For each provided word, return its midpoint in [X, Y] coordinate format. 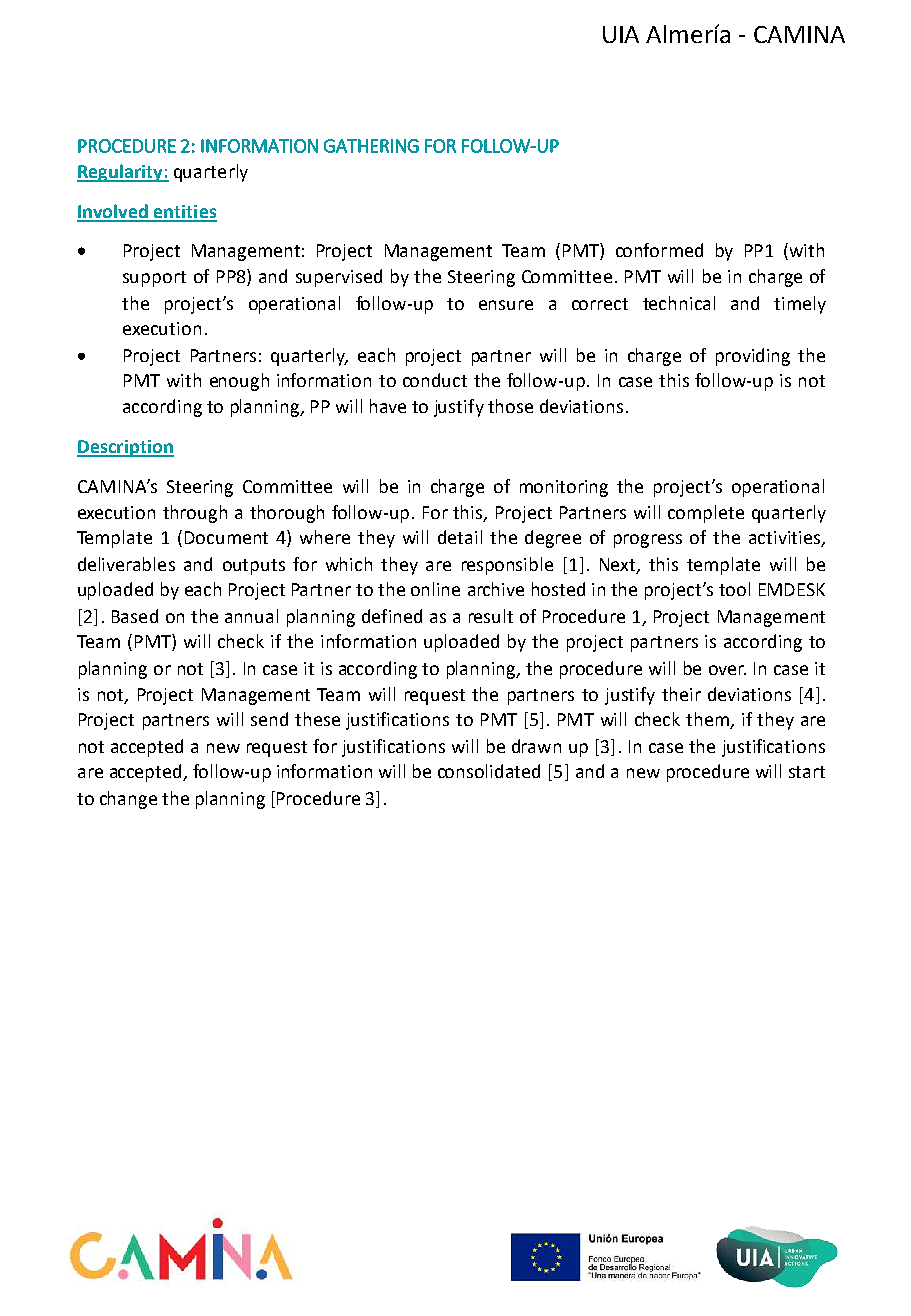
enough [239, 382]
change [128, 800]
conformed [659, 250]
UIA [621, 34]
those [510, 406]
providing [753, 357]
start [807, 772]
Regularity [121, 173]
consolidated [489, 771]
